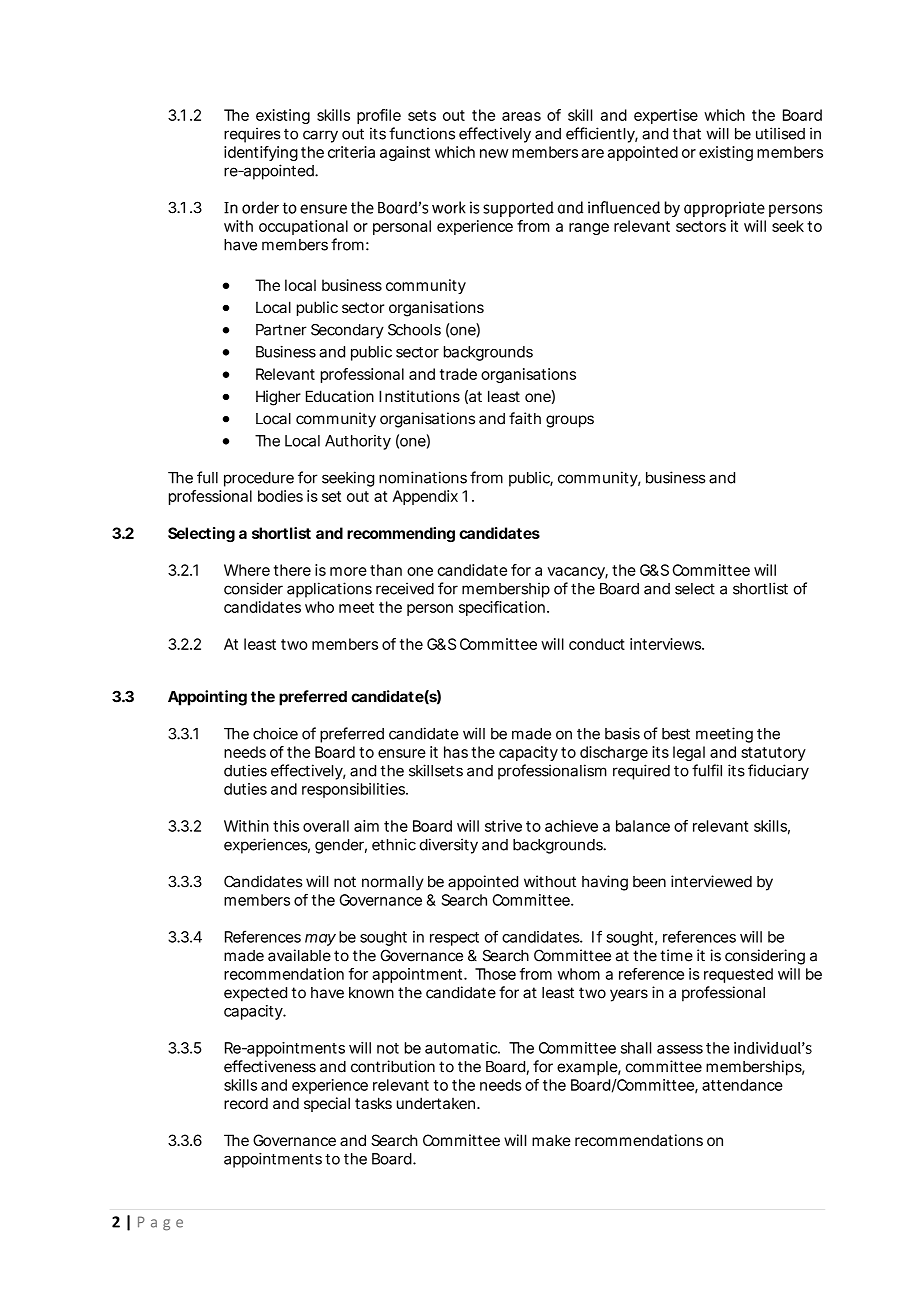  Describe the element at coordinates (742, 1085) in the page. I see `attendance` at that location.
